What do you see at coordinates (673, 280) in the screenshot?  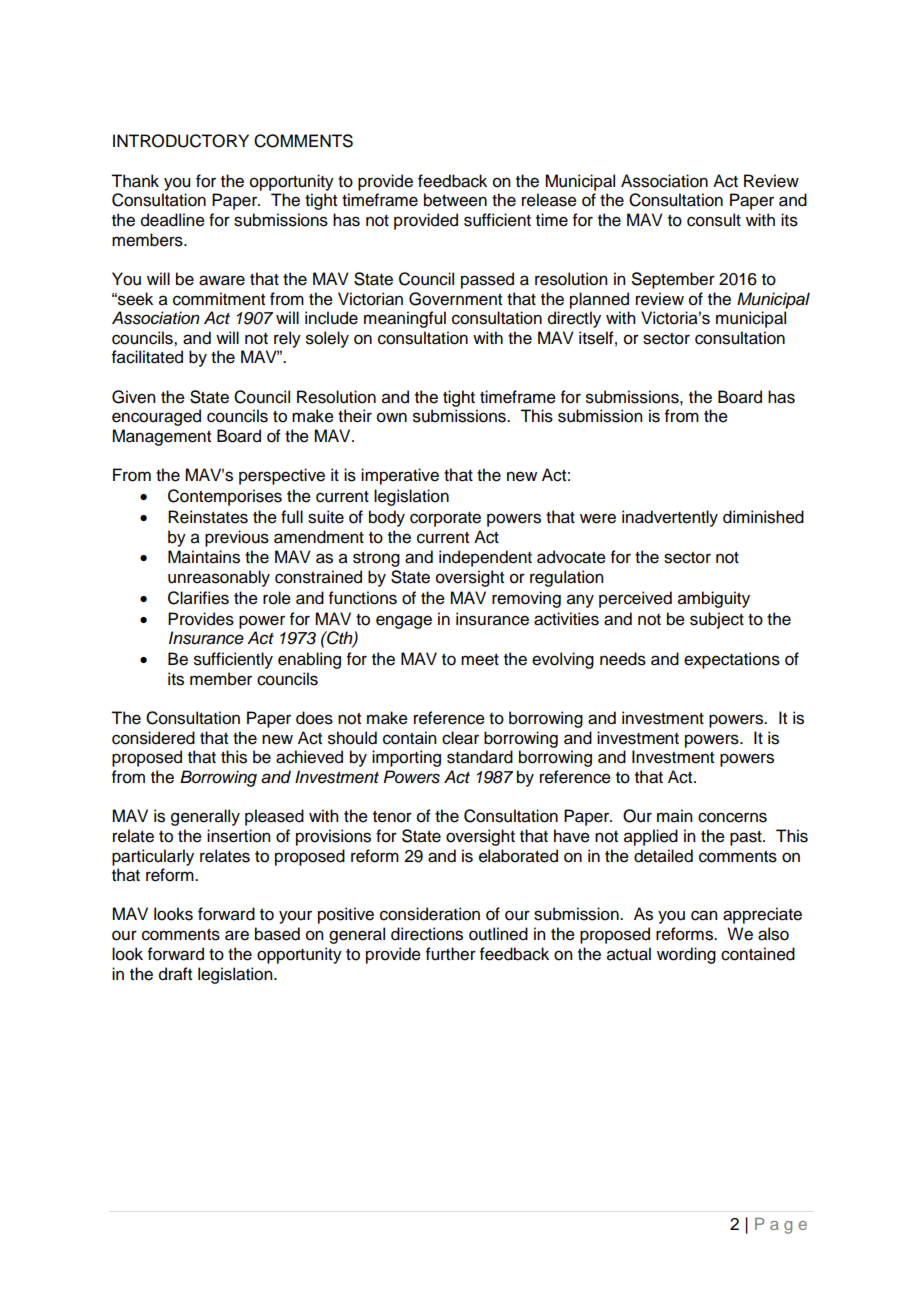 I see `September` at bounding box center [673, 280].
